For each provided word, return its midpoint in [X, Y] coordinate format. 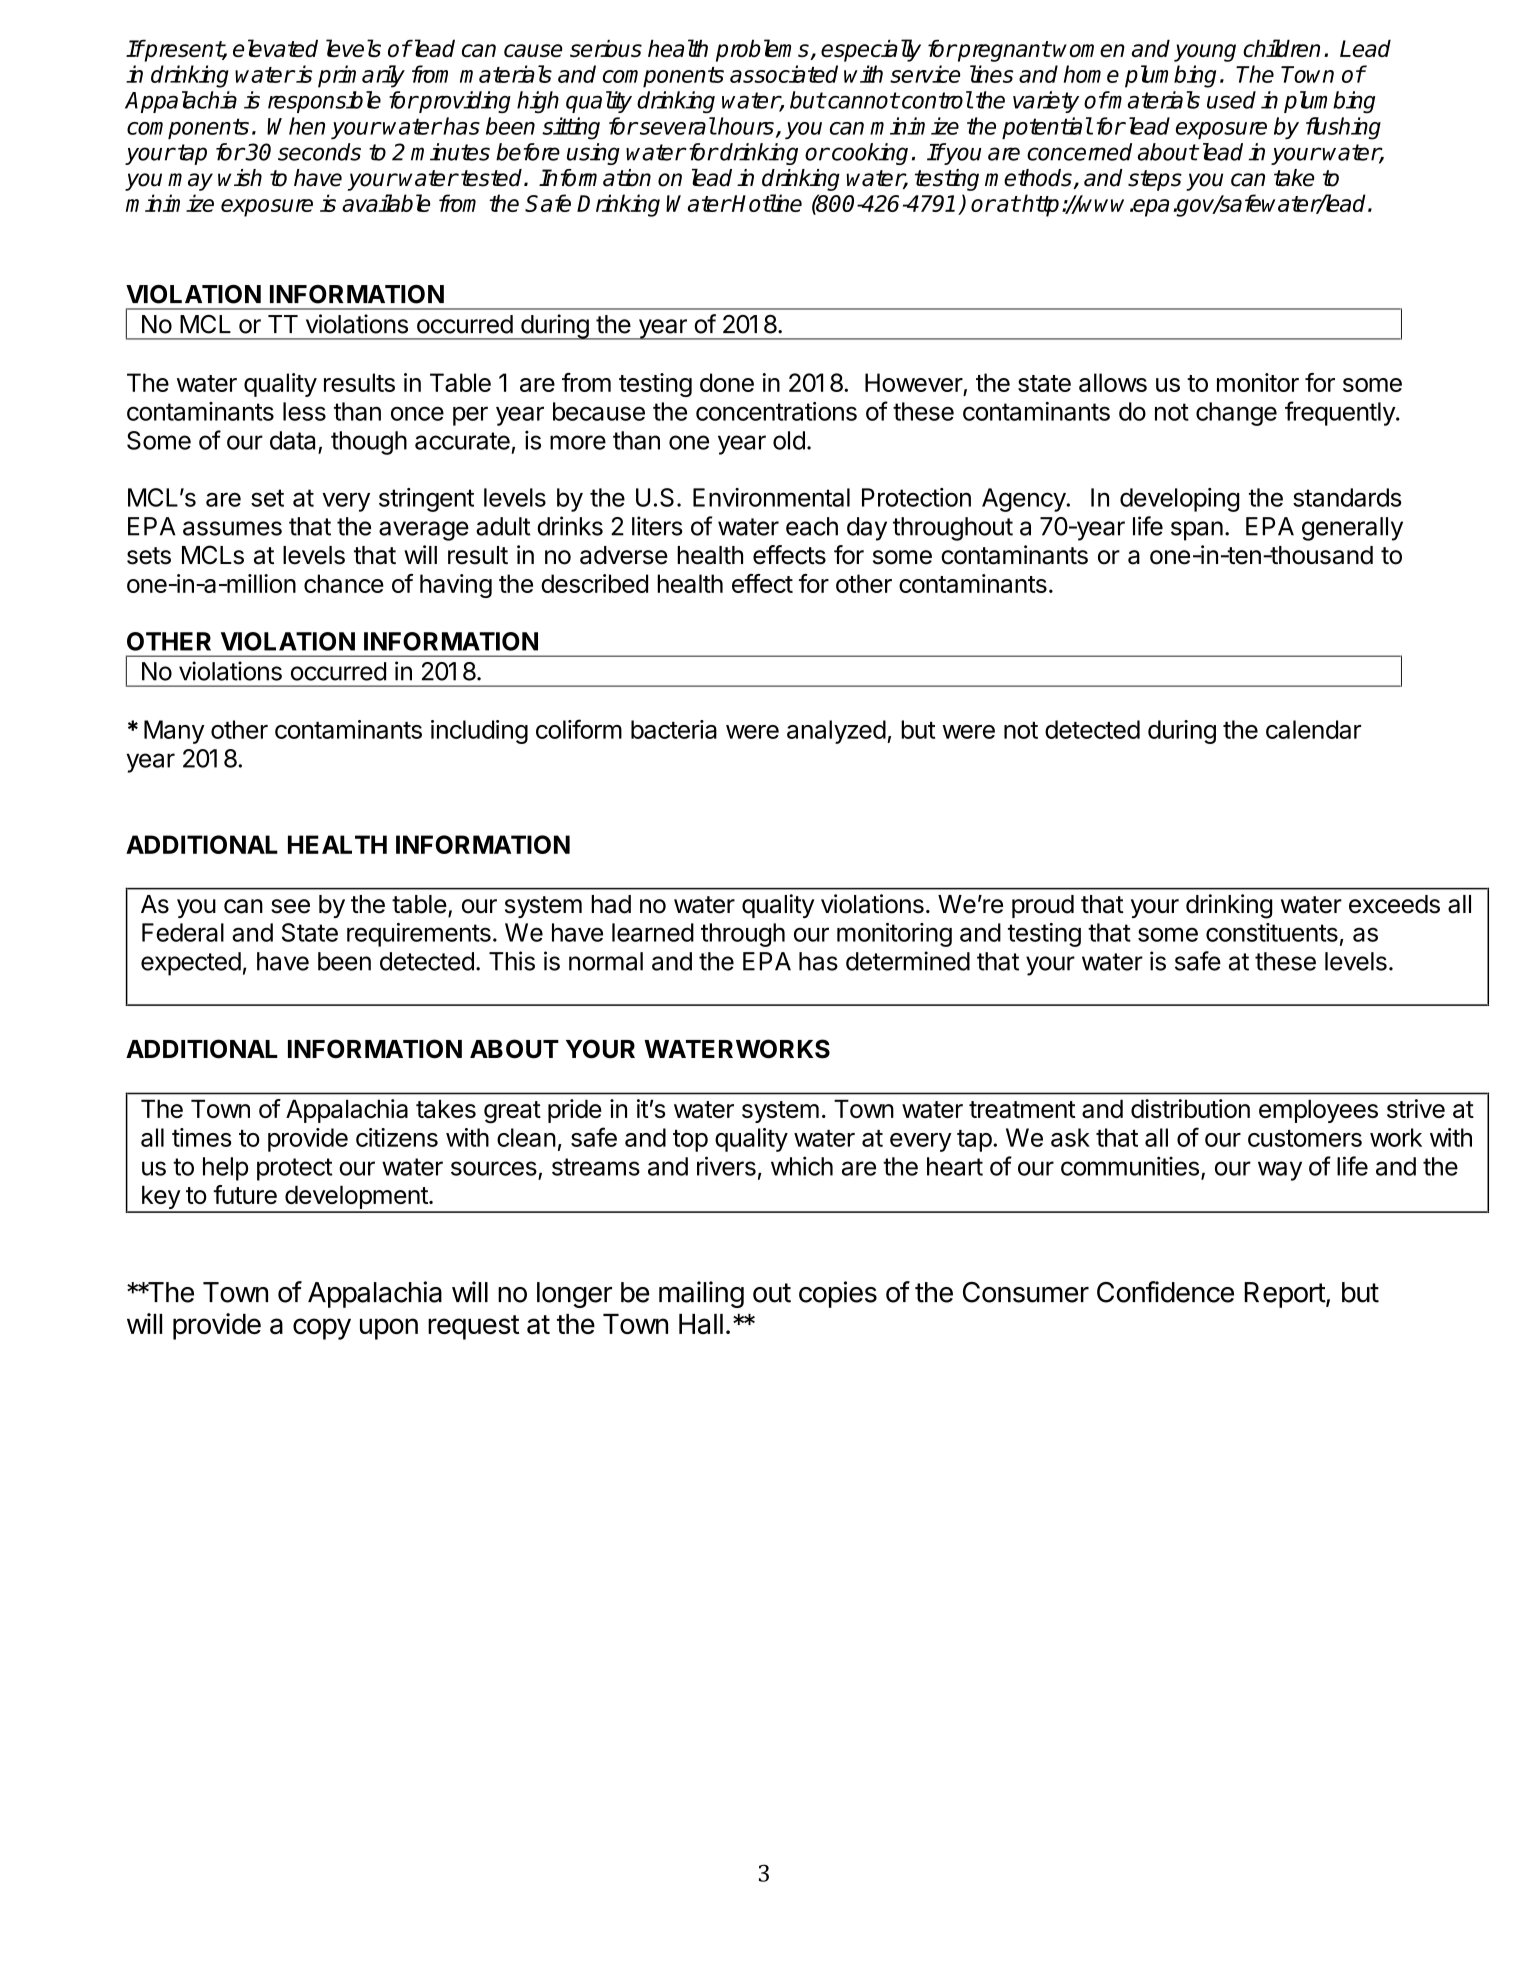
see [290, 906]
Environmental [771, 497]
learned [653, 932]
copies [838, 1294]
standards [1347, 497]
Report [1285, 1295]
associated [784, 74]
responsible [324, 102]
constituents [1272, 932]
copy [322, 1329]
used [1231, 100]
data [292, 440]
